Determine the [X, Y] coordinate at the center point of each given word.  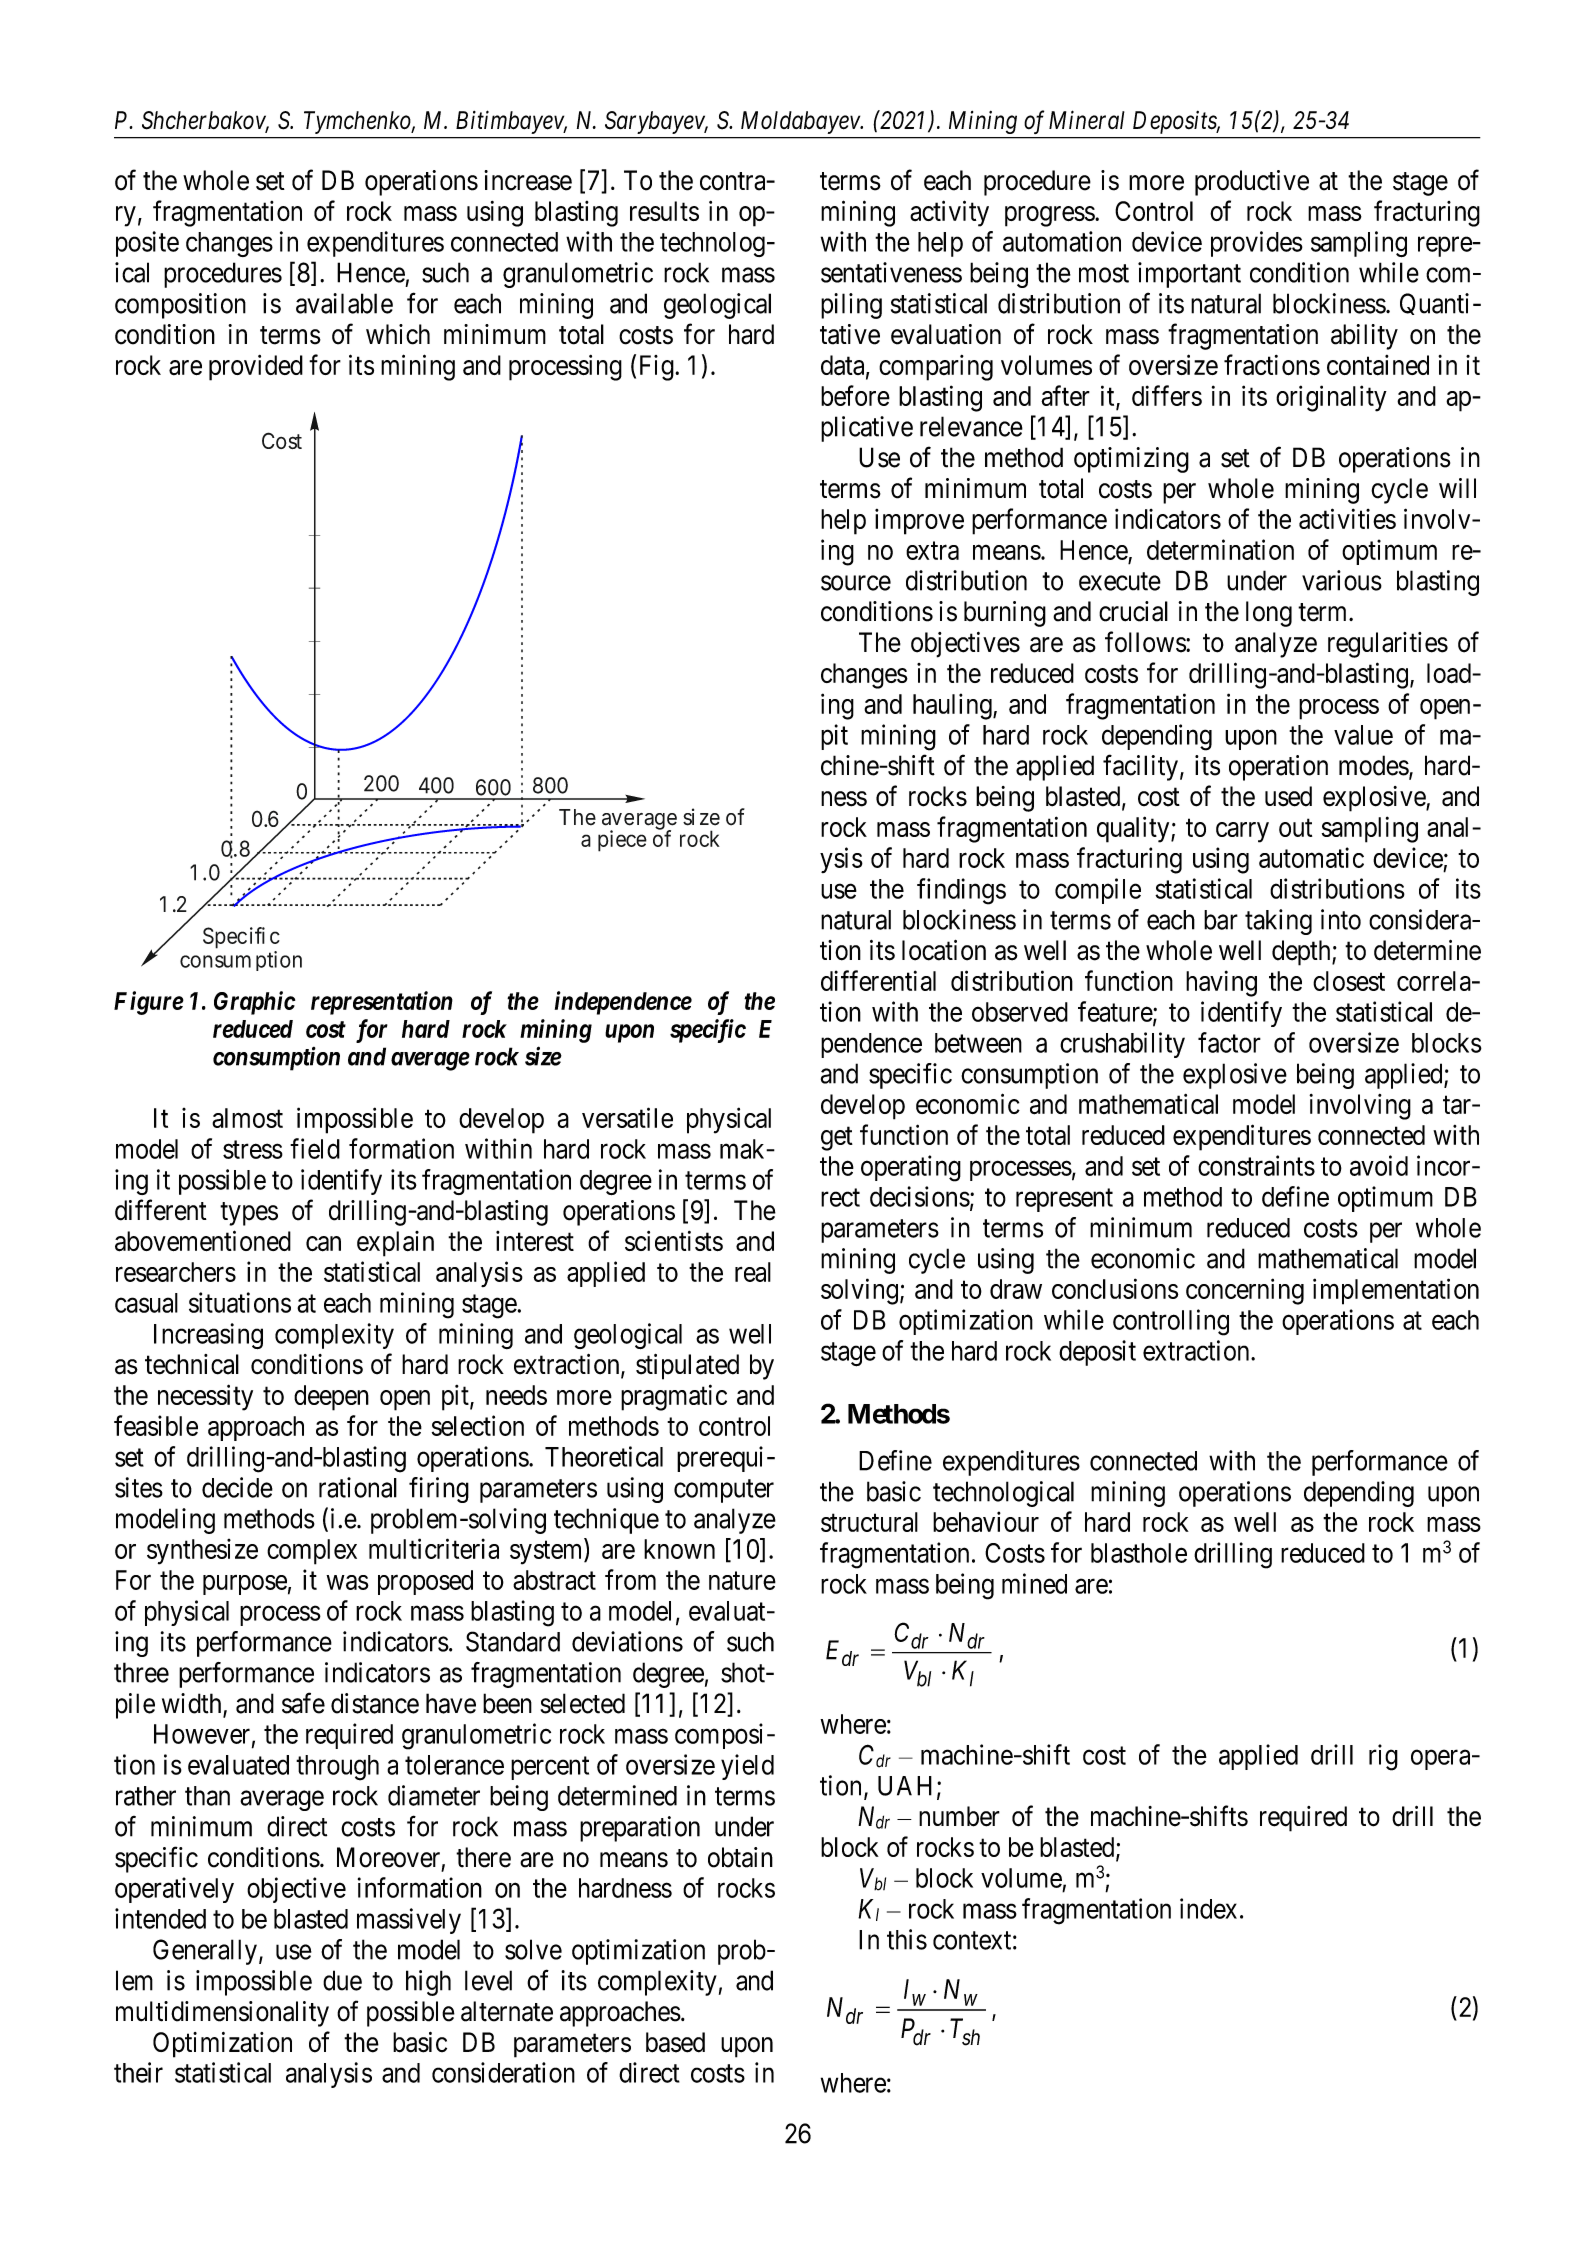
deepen [331, 1398]
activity [949, 213]
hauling [953, 706]
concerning [1245, 1291]
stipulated [687, 1367]
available [344, 303]
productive [1252, 183]
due [342, 1980]
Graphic [254, 1003]
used [1288, 796]
